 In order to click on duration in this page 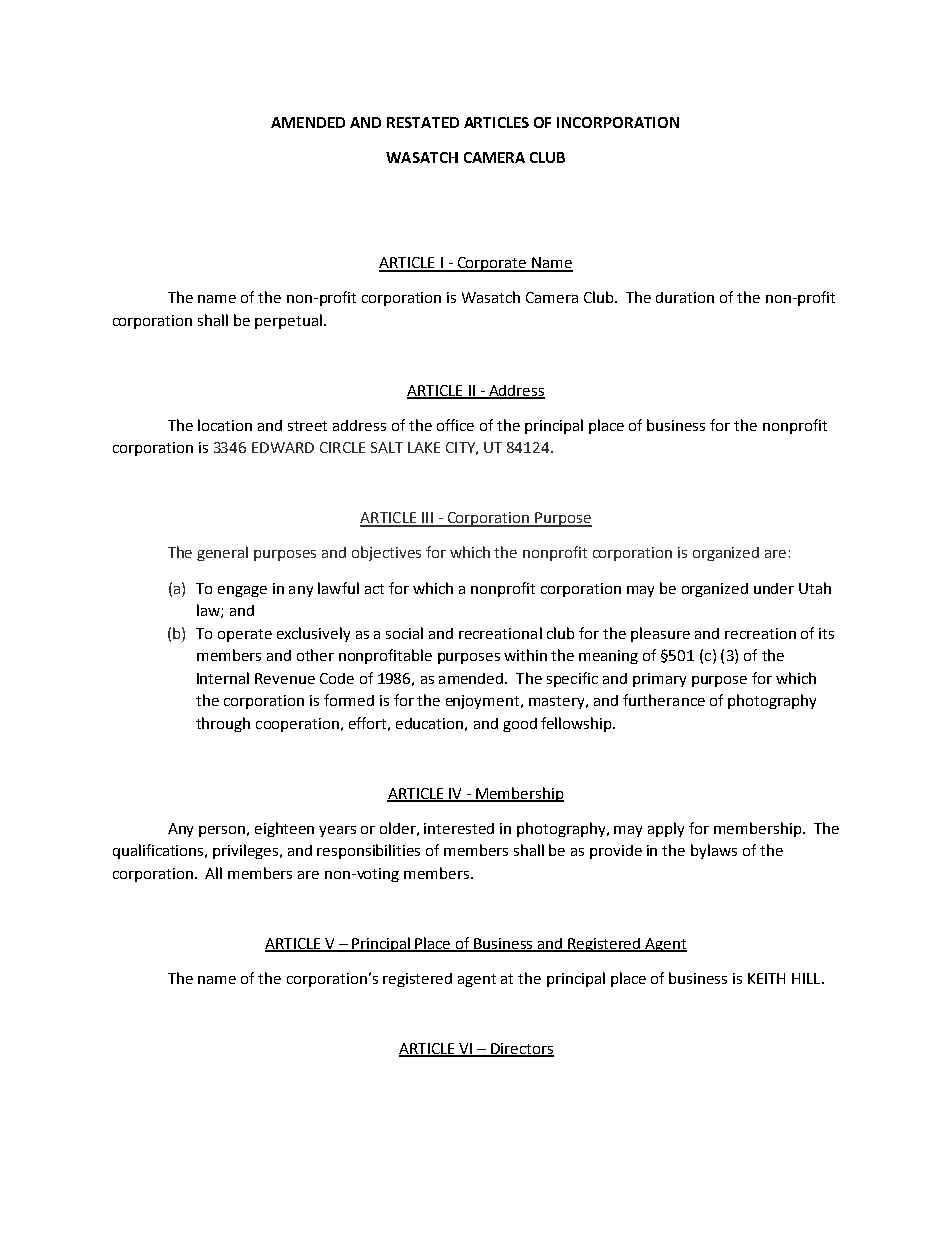, I will do `click(685, 297)`.
